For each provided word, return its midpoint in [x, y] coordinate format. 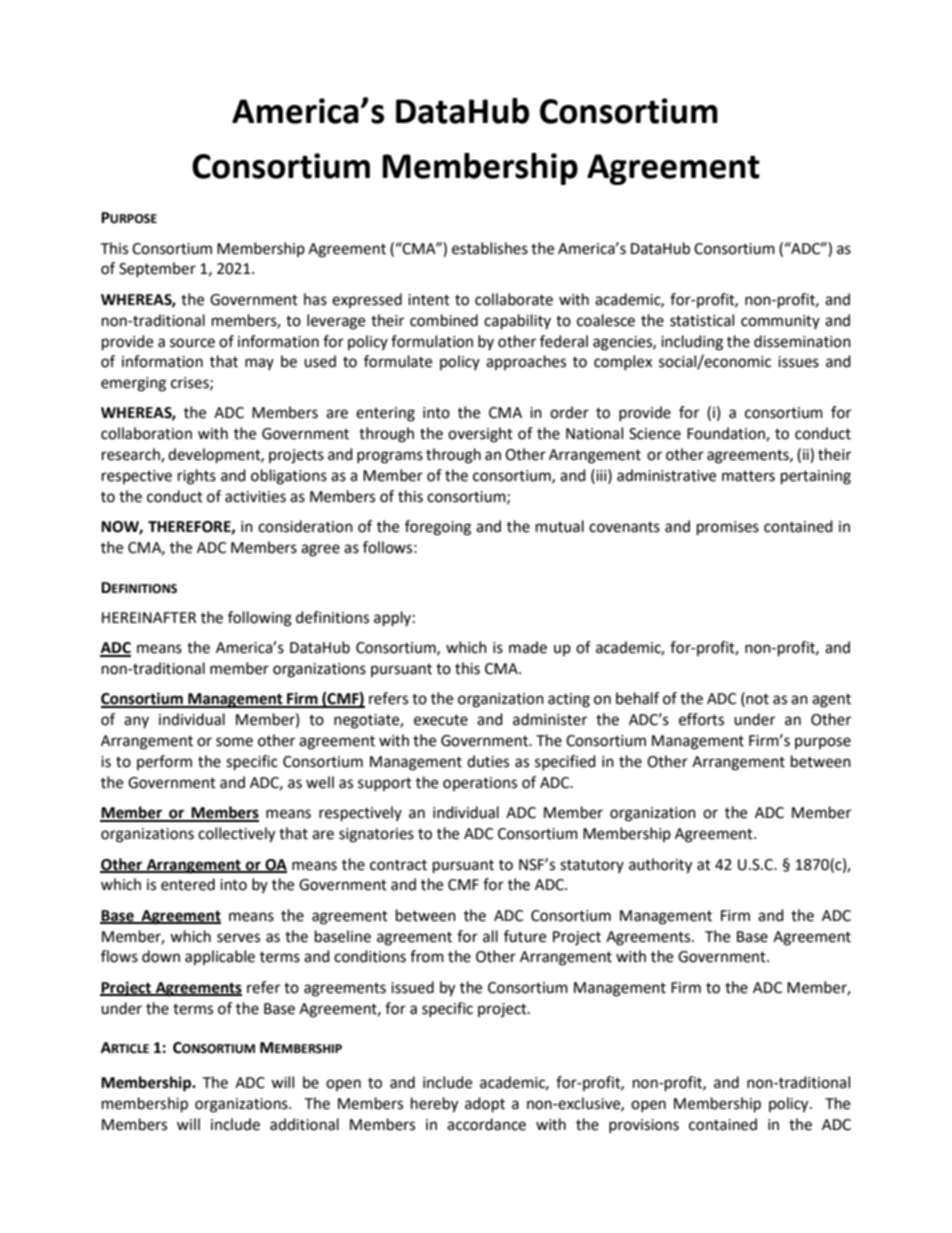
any [136, 722]
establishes [490, 248]
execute [441, 720]
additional [304, 1124]
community [780, 322]
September [157, 269]
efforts [701, 719]
